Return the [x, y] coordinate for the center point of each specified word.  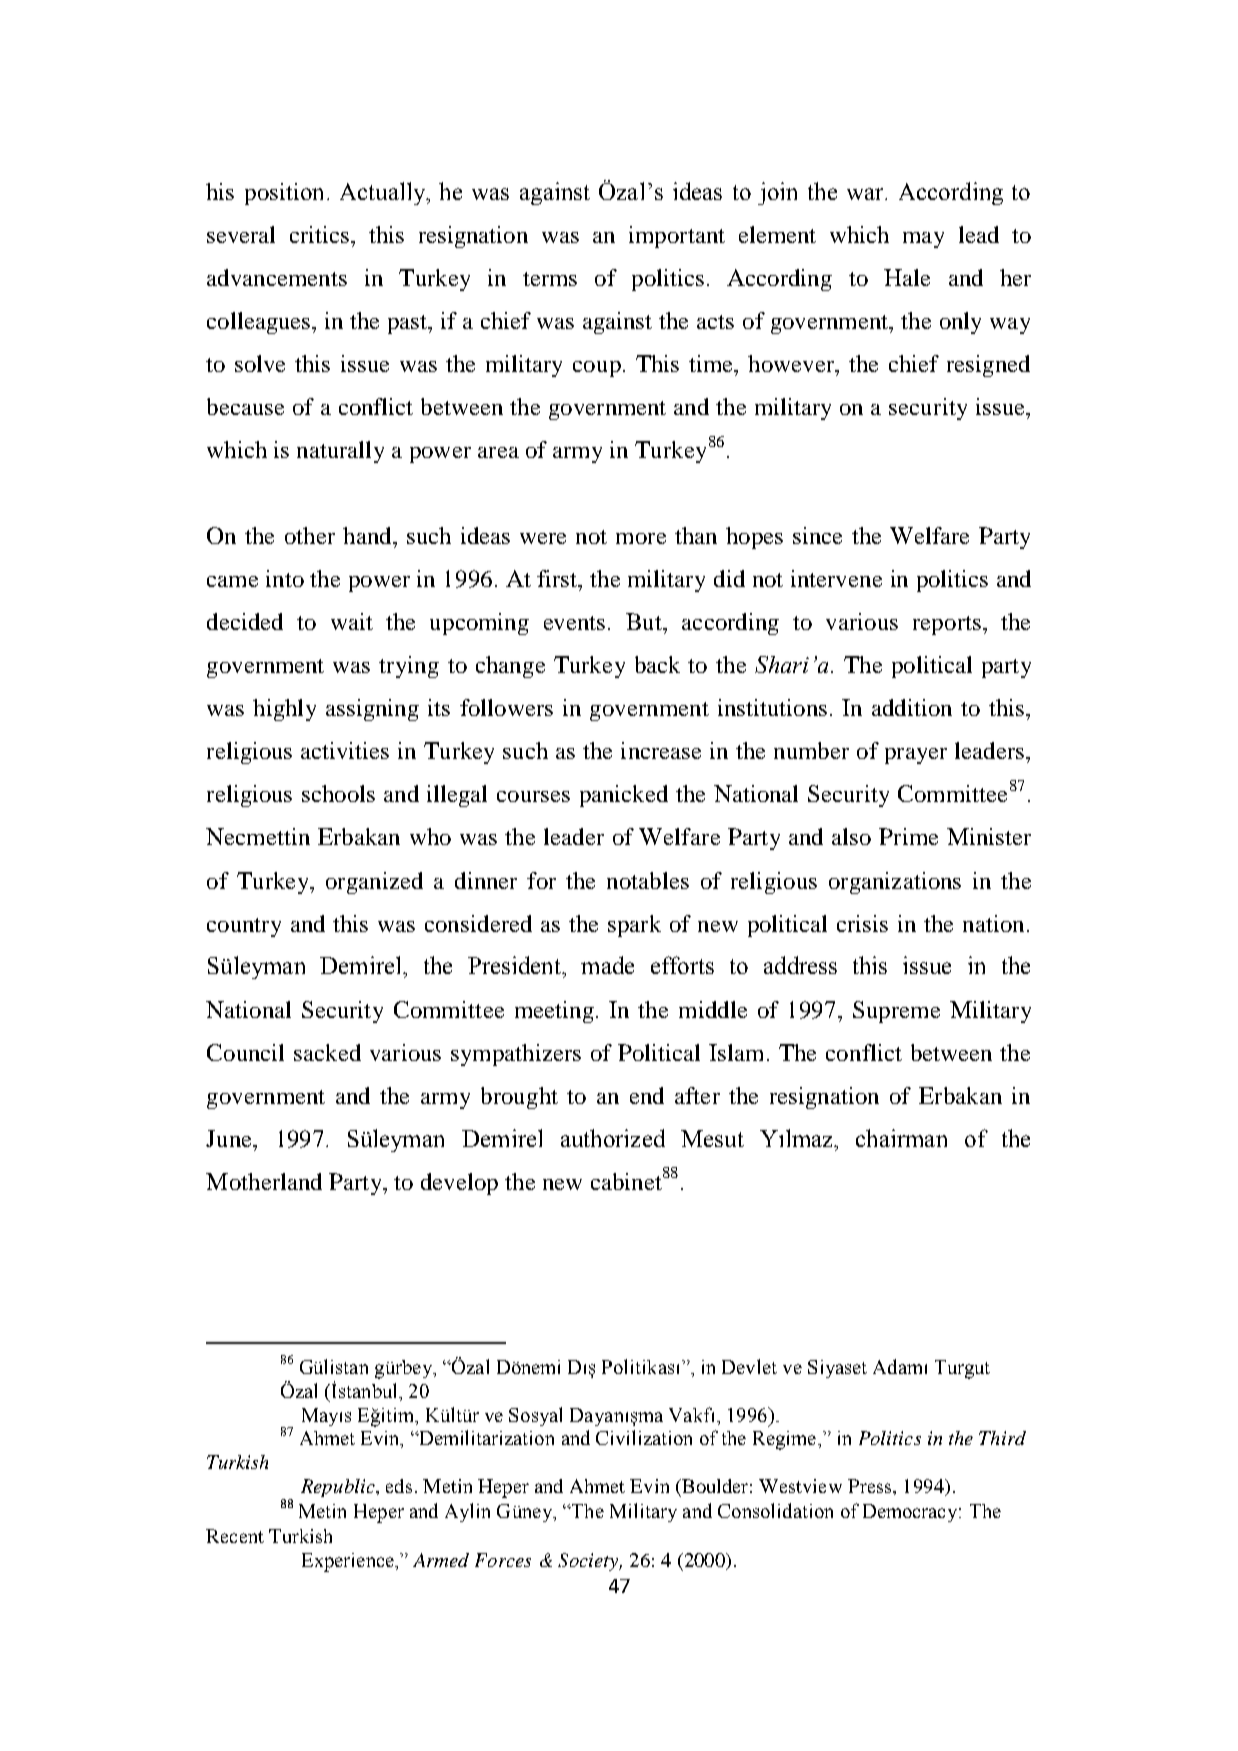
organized [374, 883]
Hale [907, 277]
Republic [339, 1488]
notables [648, 880]
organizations [895, 883]
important [677, 237]
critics [321, 234]
